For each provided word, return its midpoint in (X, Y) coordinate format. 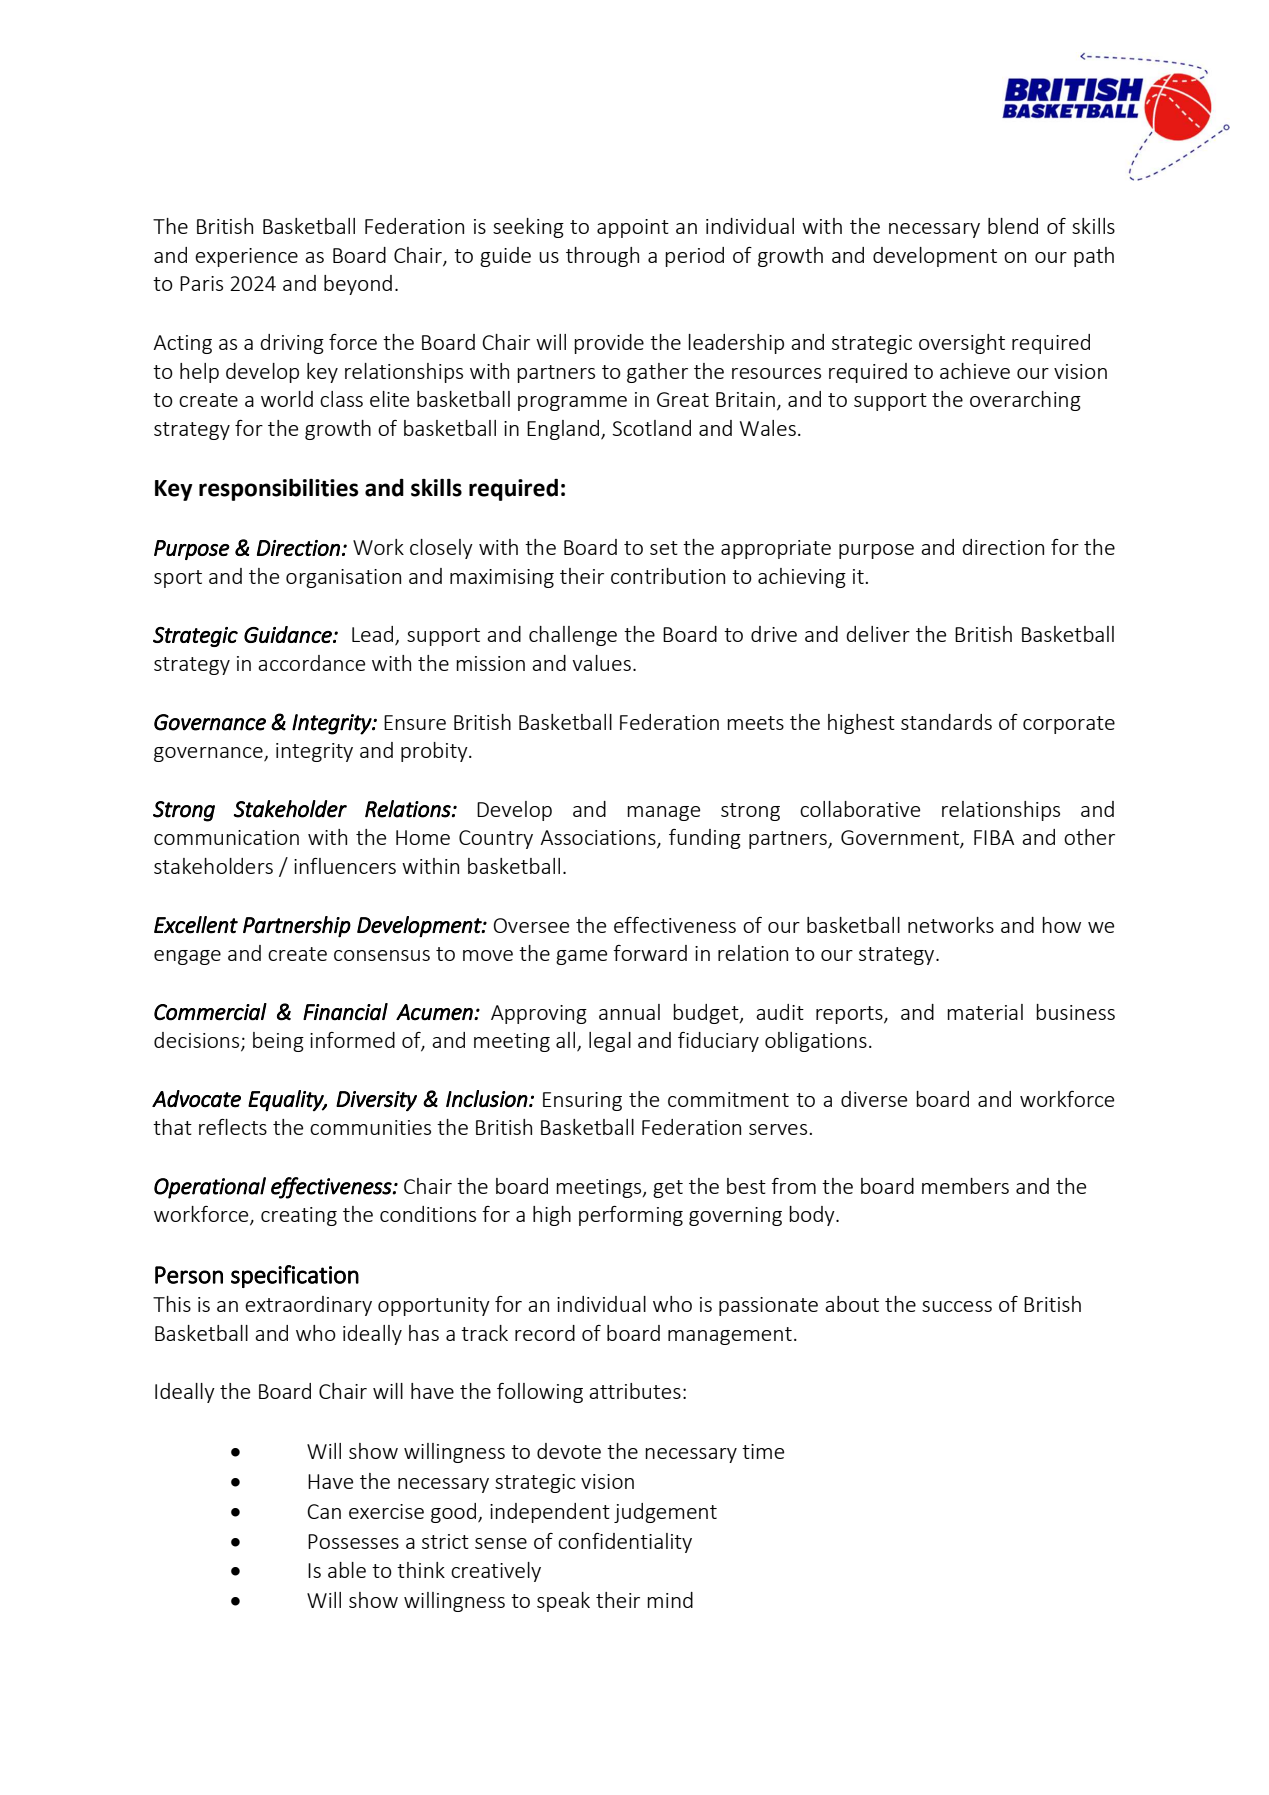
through (602, 257)
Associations (599, 839)
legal (610, 1042)
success (957, 1306)
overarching (1025, 401)
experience (246, 257)
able (347, 1570)
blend (1013, 226)
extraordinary (308, 1306)
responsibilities (279, 490)
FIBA (994, 837)
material (985, 1012)
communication (226, 837)
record (545, 1333)
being (278, 1042)
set (664, 548)
